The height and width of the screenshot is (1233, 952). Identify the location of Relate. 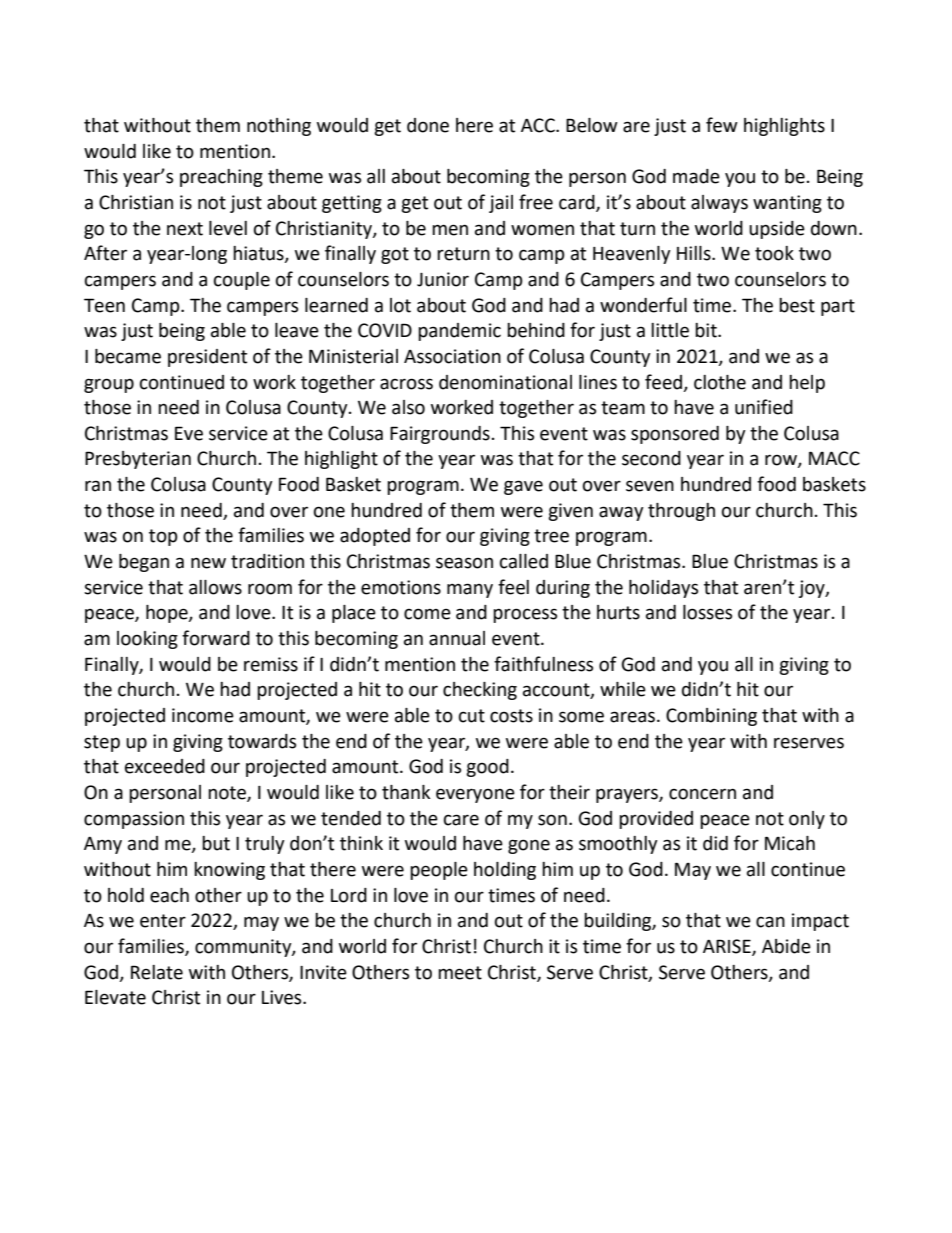
(157, 972).
